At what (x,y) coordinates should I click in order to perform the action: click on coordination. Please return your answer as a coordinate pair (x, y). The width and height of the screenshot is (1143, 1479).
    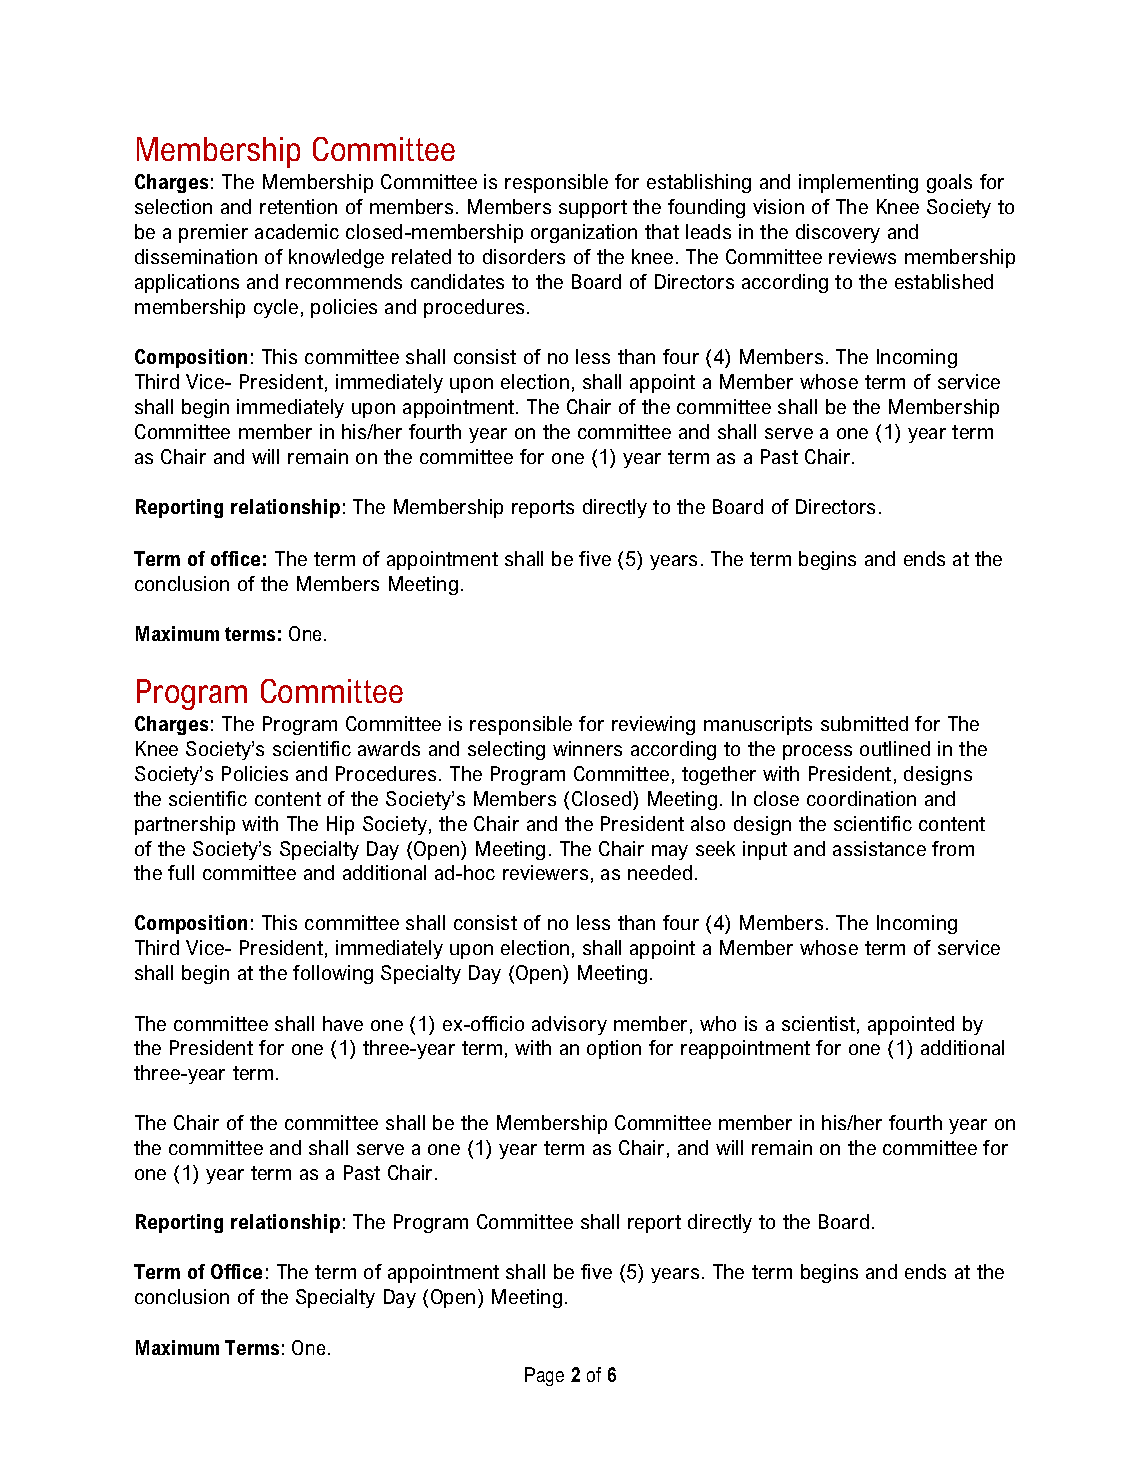
    Looking at the image, I should click on (861, 798).
